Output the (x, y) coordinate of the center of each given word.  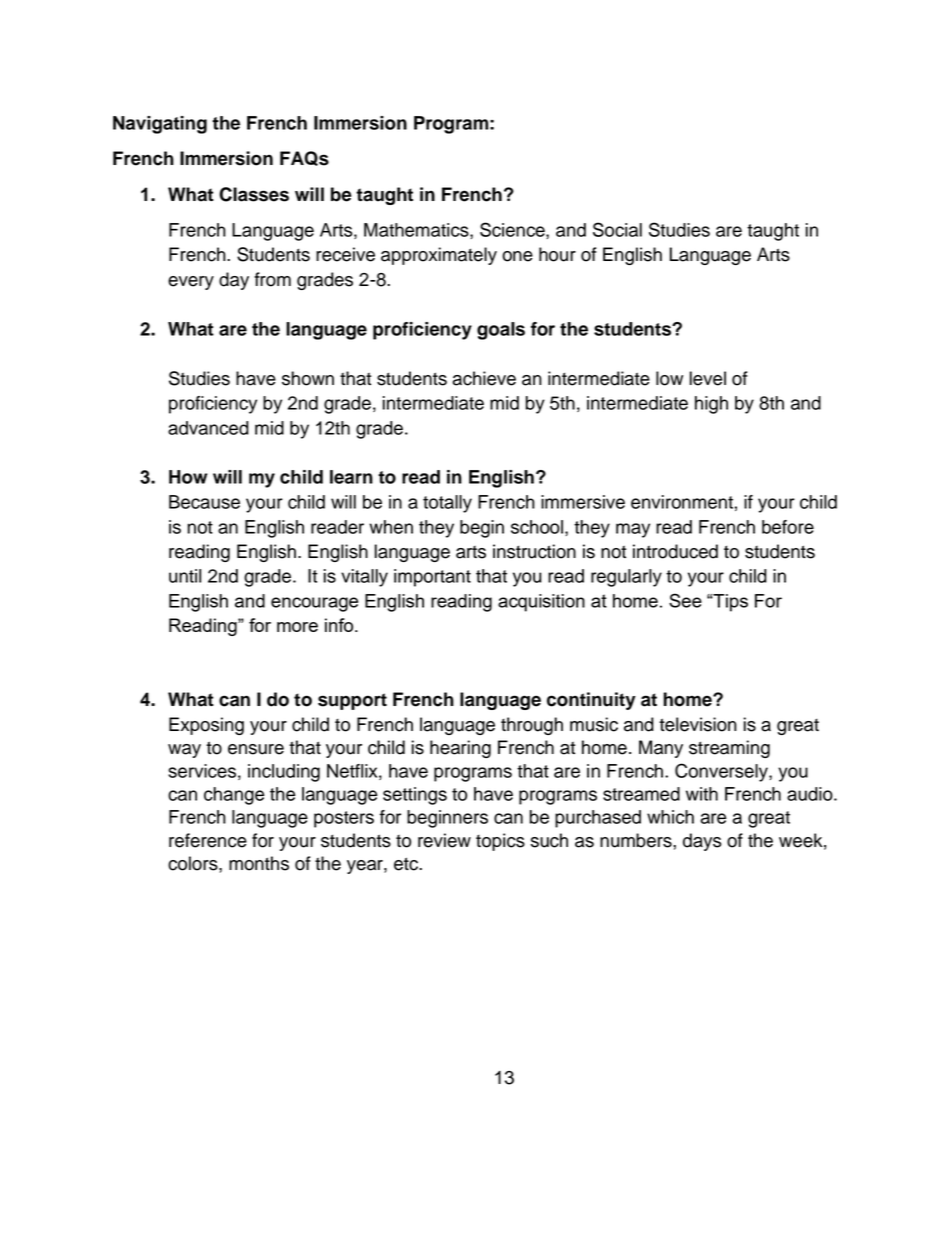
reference (208, 840)
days (702, 842)
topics (500, 842)
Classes (254, 194)
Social (617, 229)
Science (513, 230)
